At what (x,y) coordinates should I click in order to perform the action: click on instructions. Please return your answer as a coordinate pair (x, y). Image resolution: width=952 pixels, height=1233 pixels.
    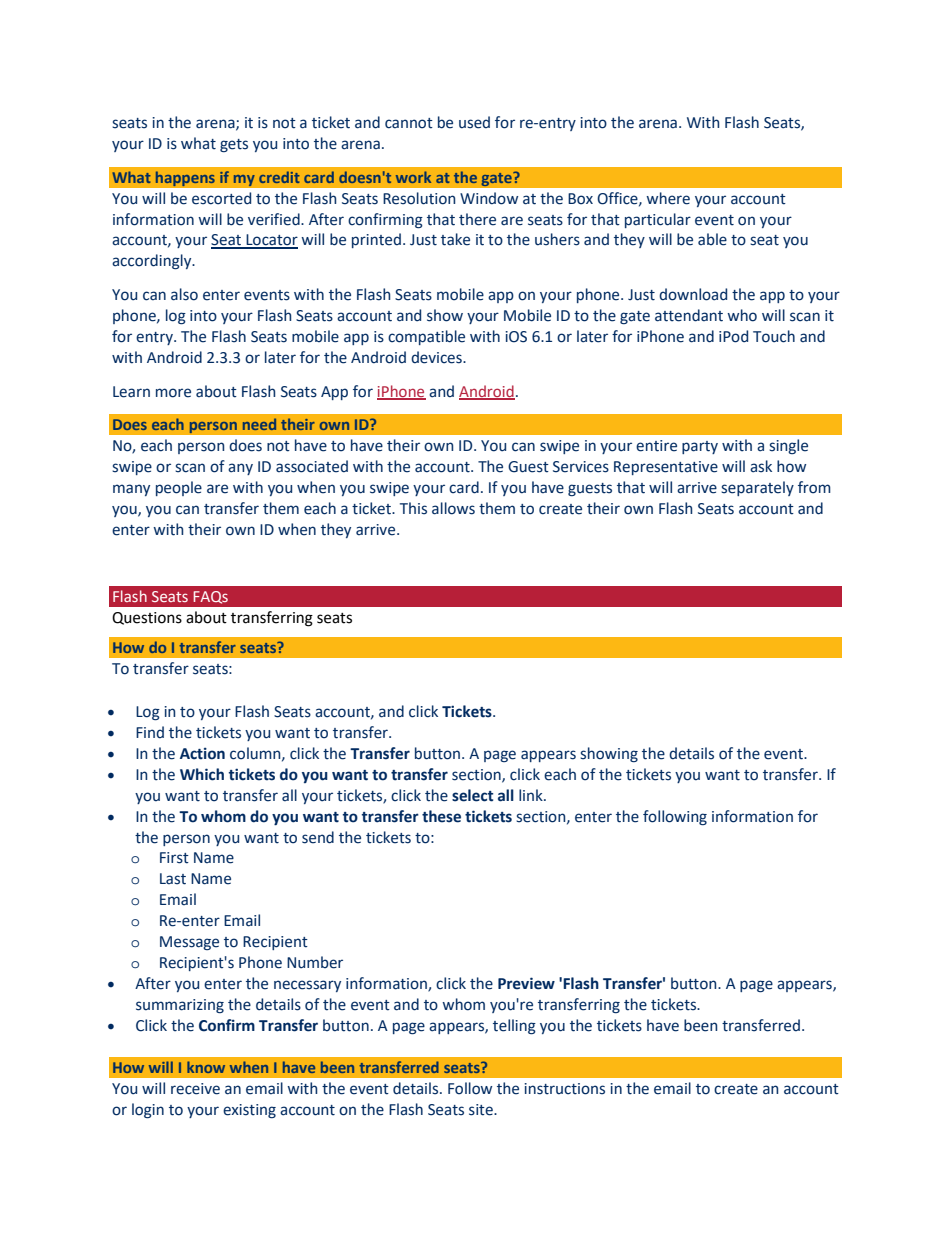
    Looking at the image, I should click on (564, 1089).
